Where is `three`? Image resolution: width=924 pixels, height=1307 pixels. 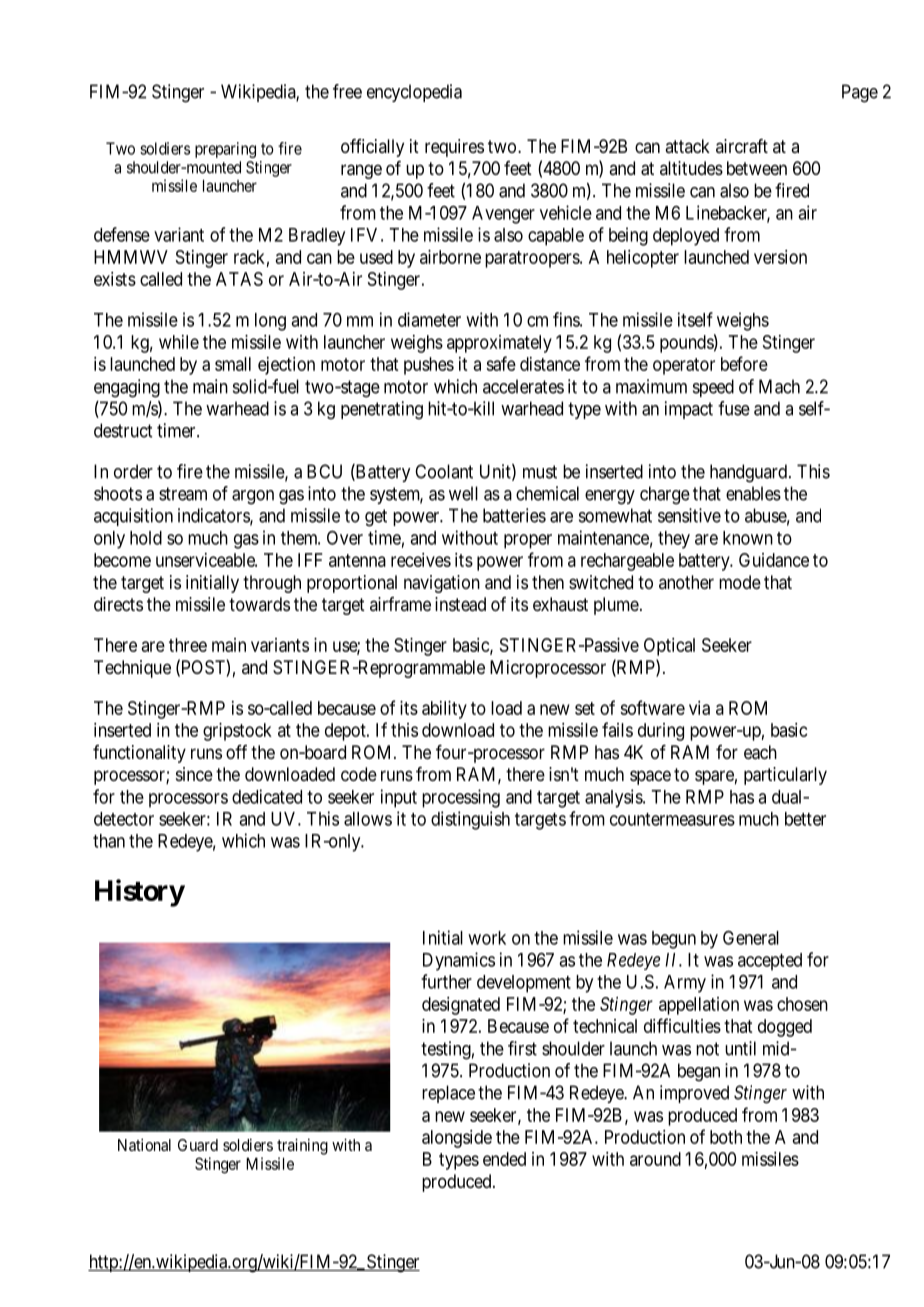 three is located at coordinates (188, 645).
